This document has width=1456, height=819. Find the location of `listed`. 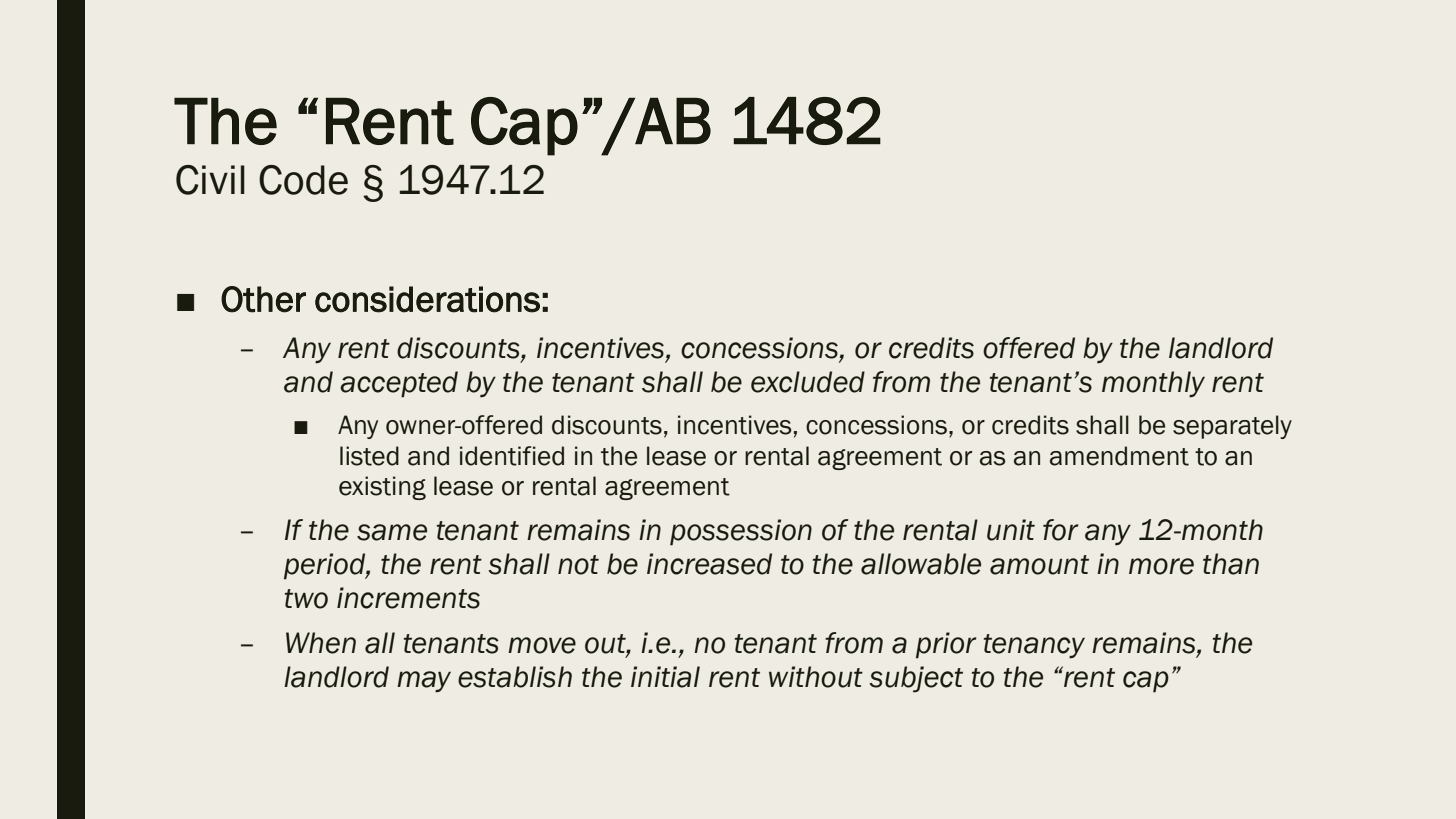

listed is located at coordinates (369, 456).
